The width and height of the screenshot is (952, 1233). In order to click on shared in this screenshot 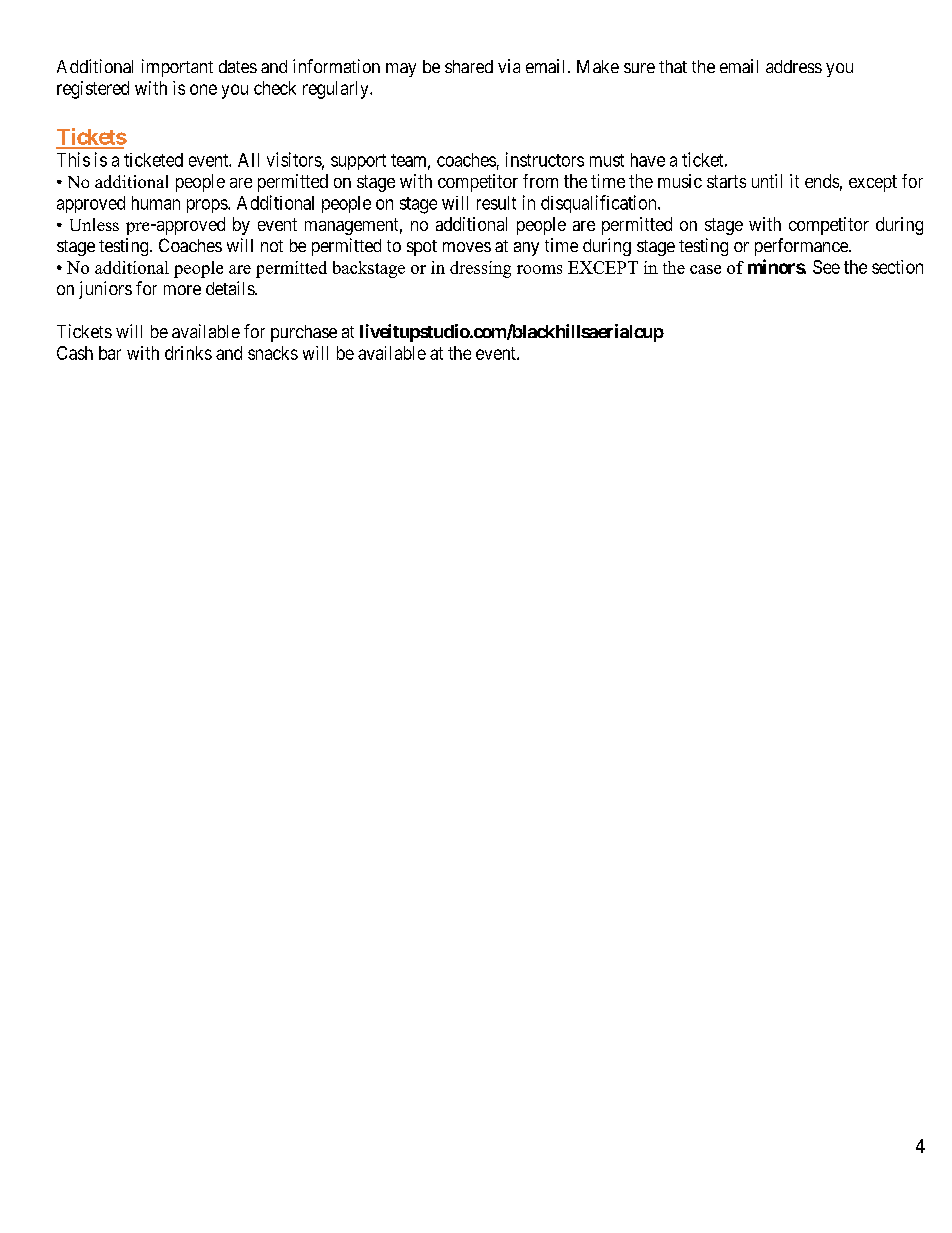, I will do `click(469, 66)`.
